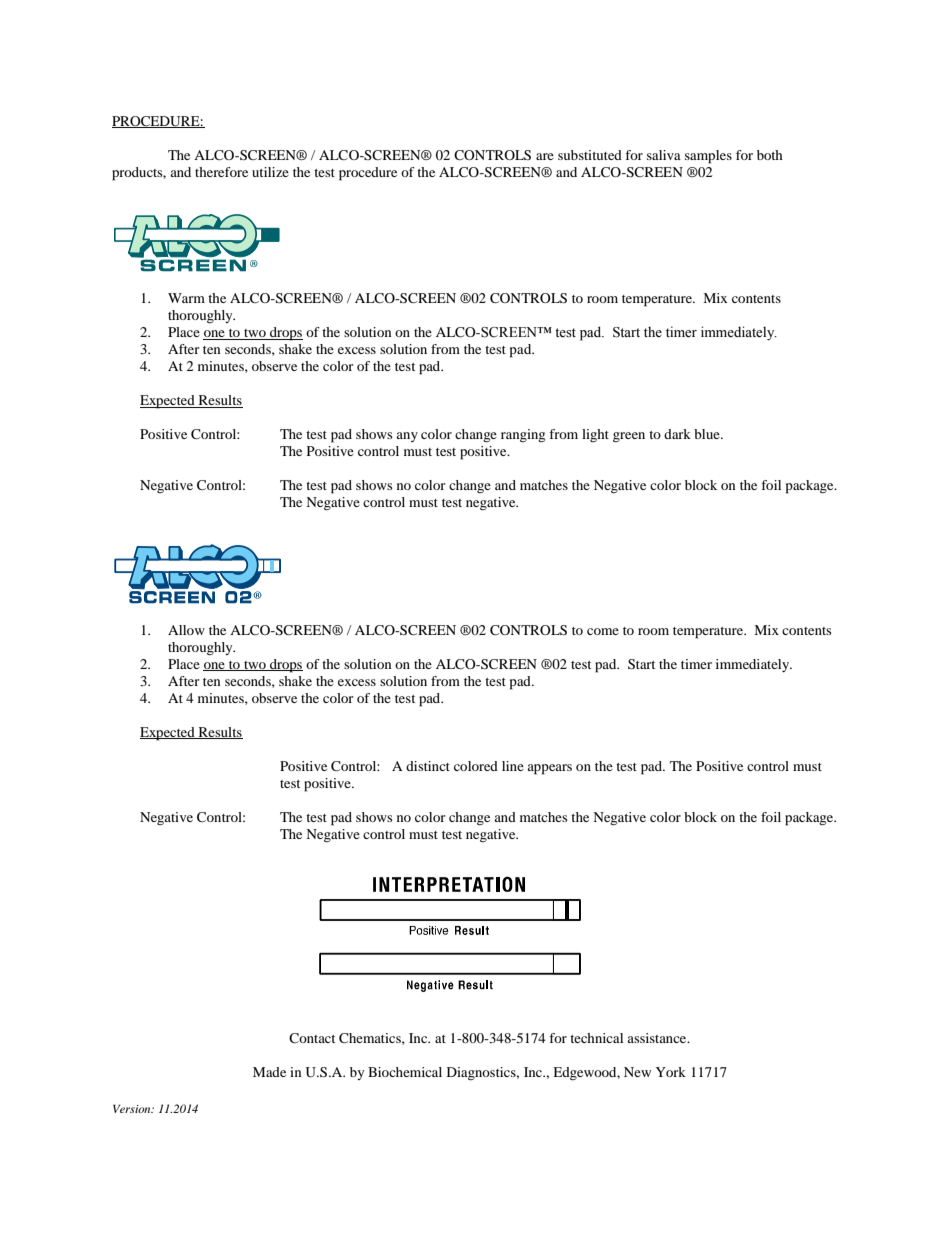 The image size is (952, 1233). Describe the element at coordinates (270, 172) in the document. I see `utilize` at that location.
